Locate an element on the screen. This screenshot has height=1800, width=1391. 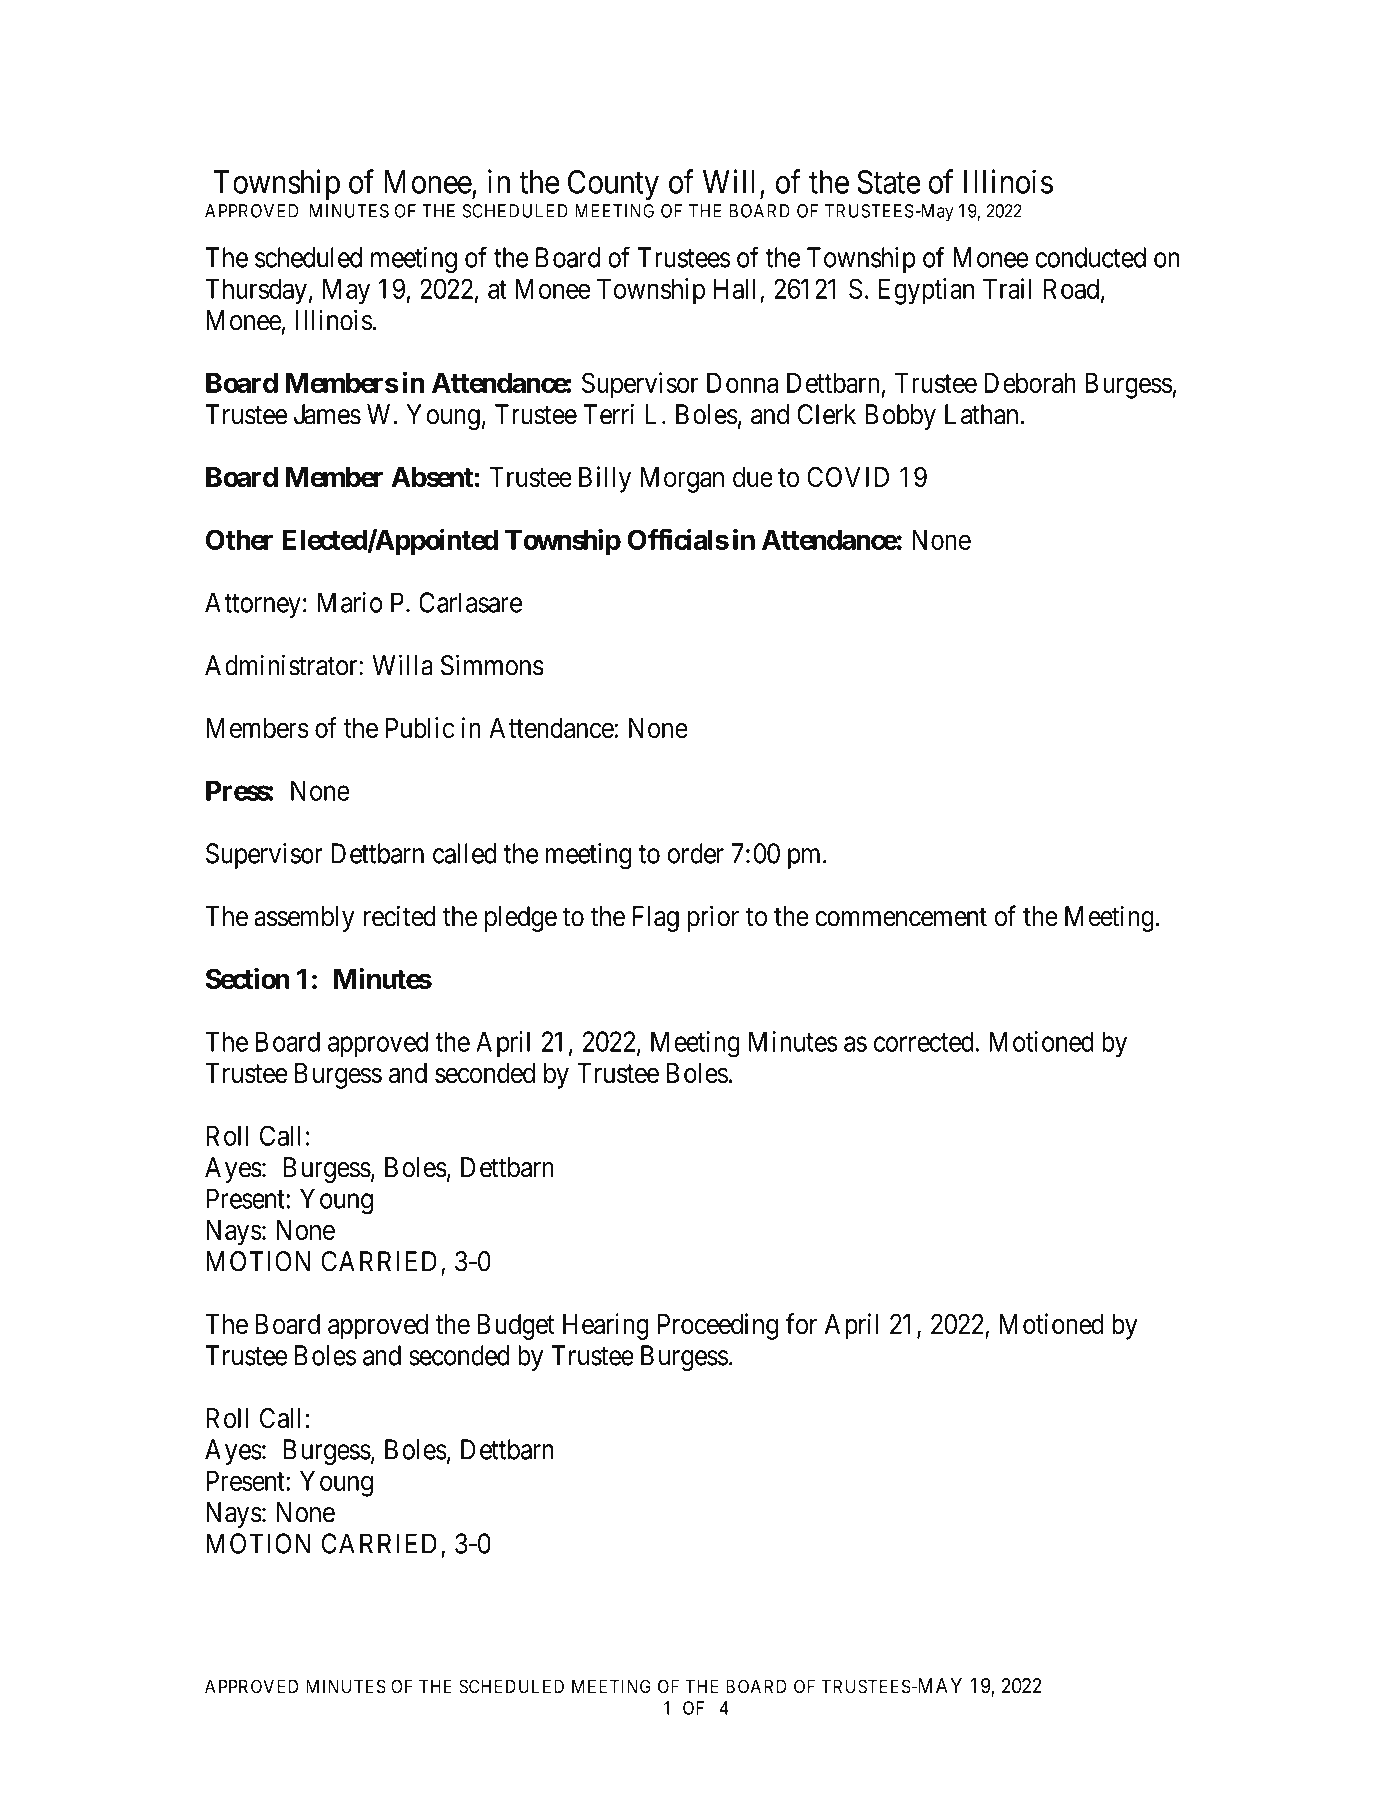
Budget is located at coordinates (516, 1327).
